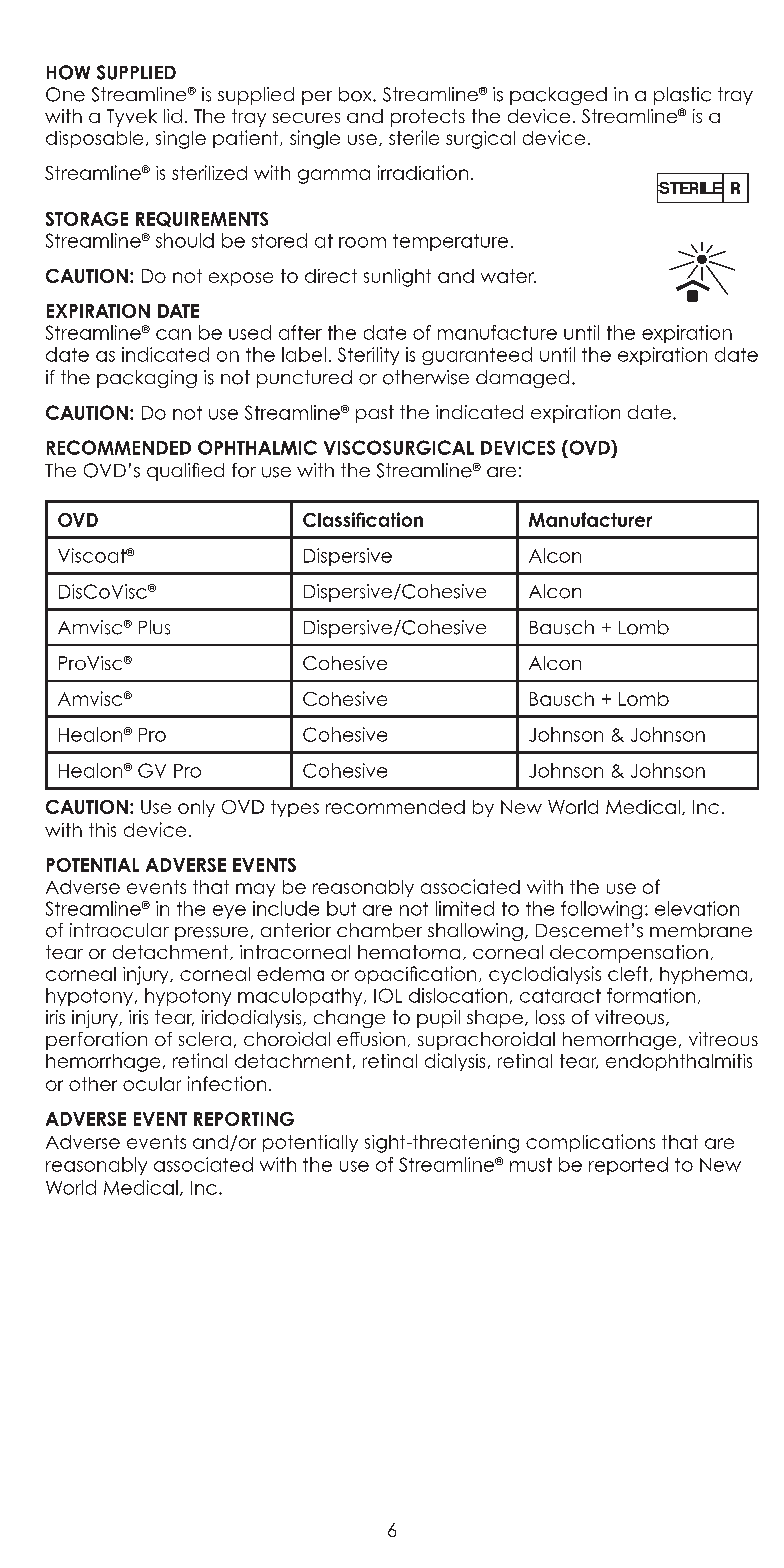  I want to click on infection, so click(227, 1083).
